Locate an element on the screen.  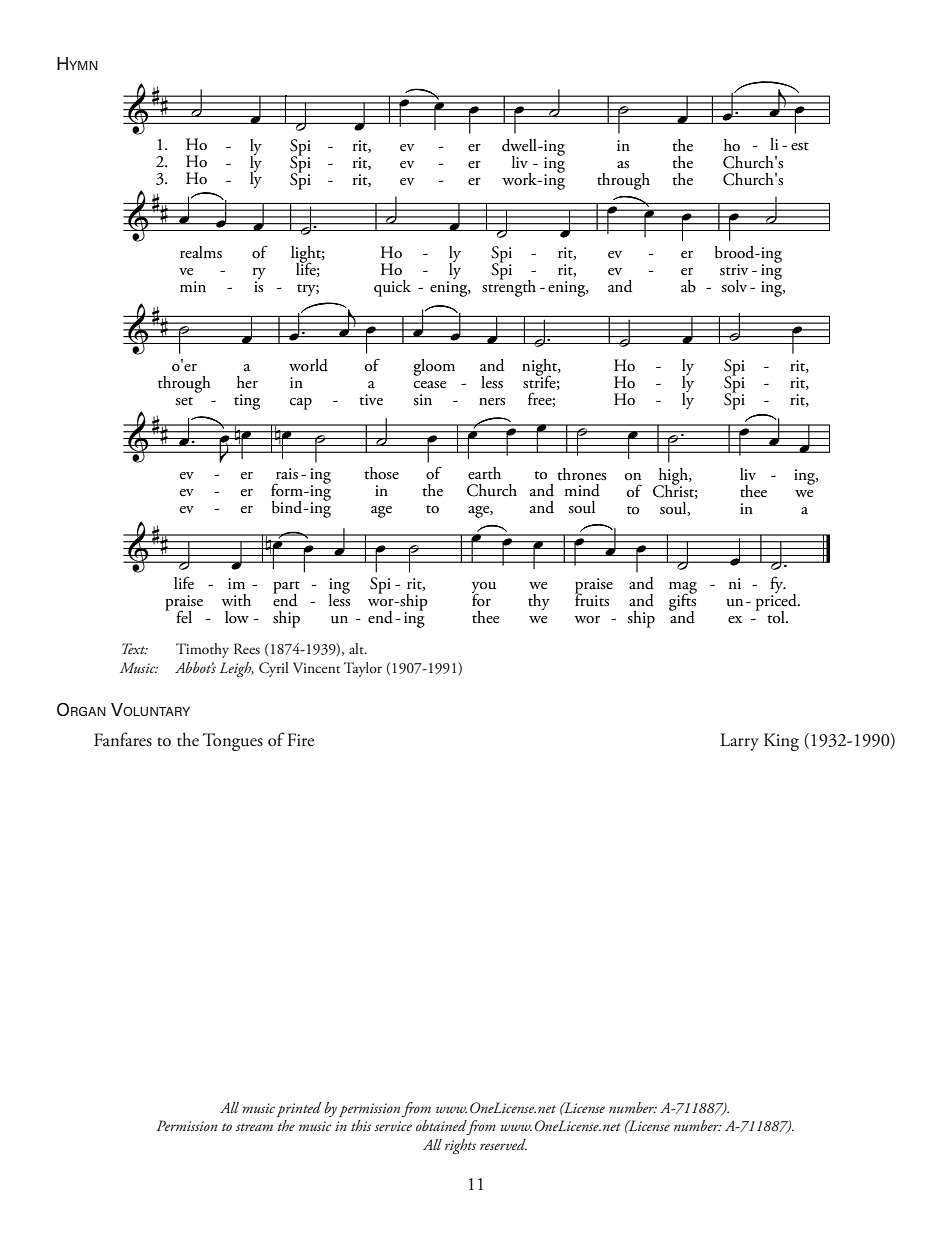
obtained is located at coordinates (441, 1125).
